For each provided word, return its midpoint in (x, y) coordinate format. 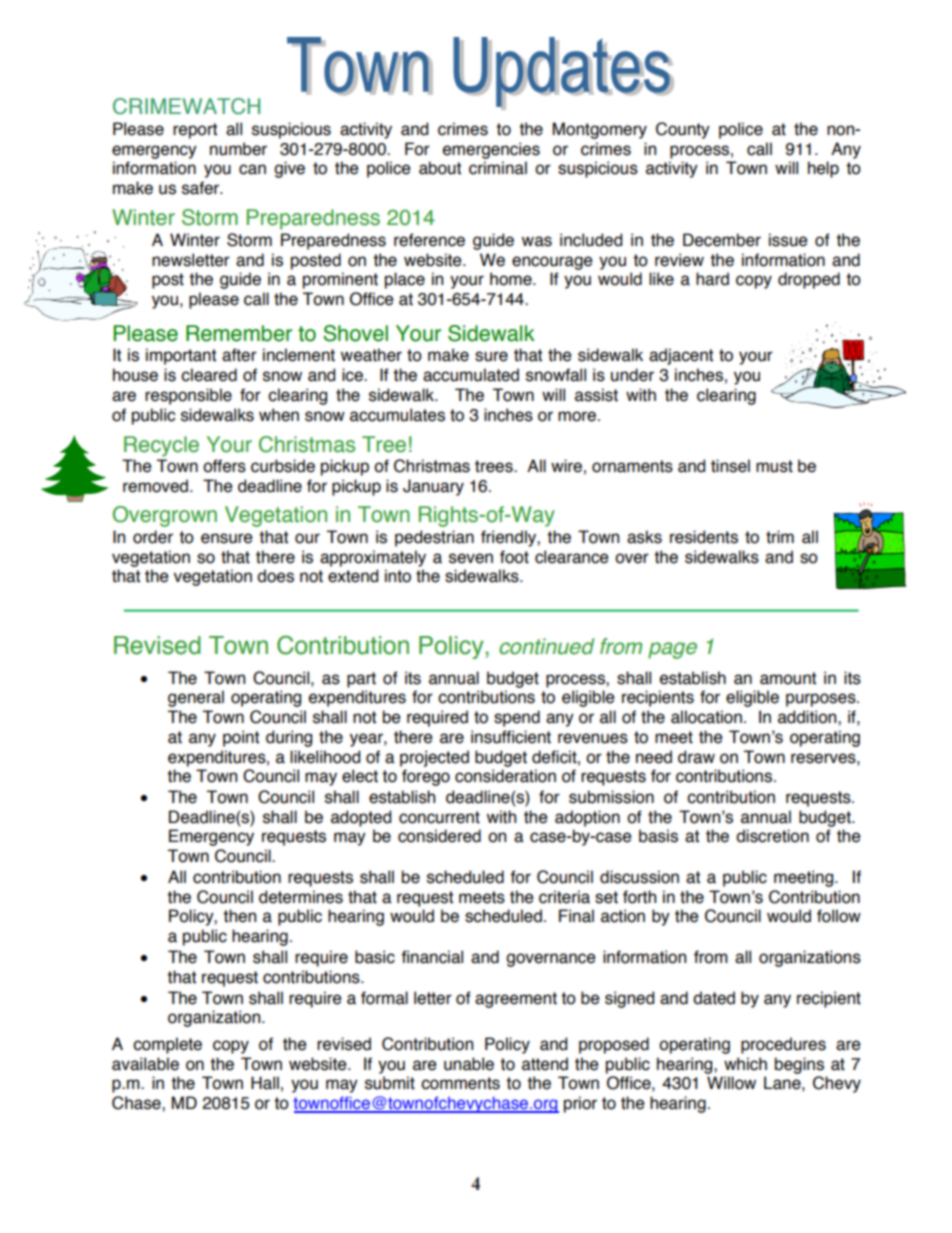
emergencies (491, 150)
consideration (505, 776)
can (252, 169)
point (241, 738)
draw (696, 757)
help (823, 169)
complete (167, 1045)
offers (224, 466)
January (433, 487)
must (774, 466)
